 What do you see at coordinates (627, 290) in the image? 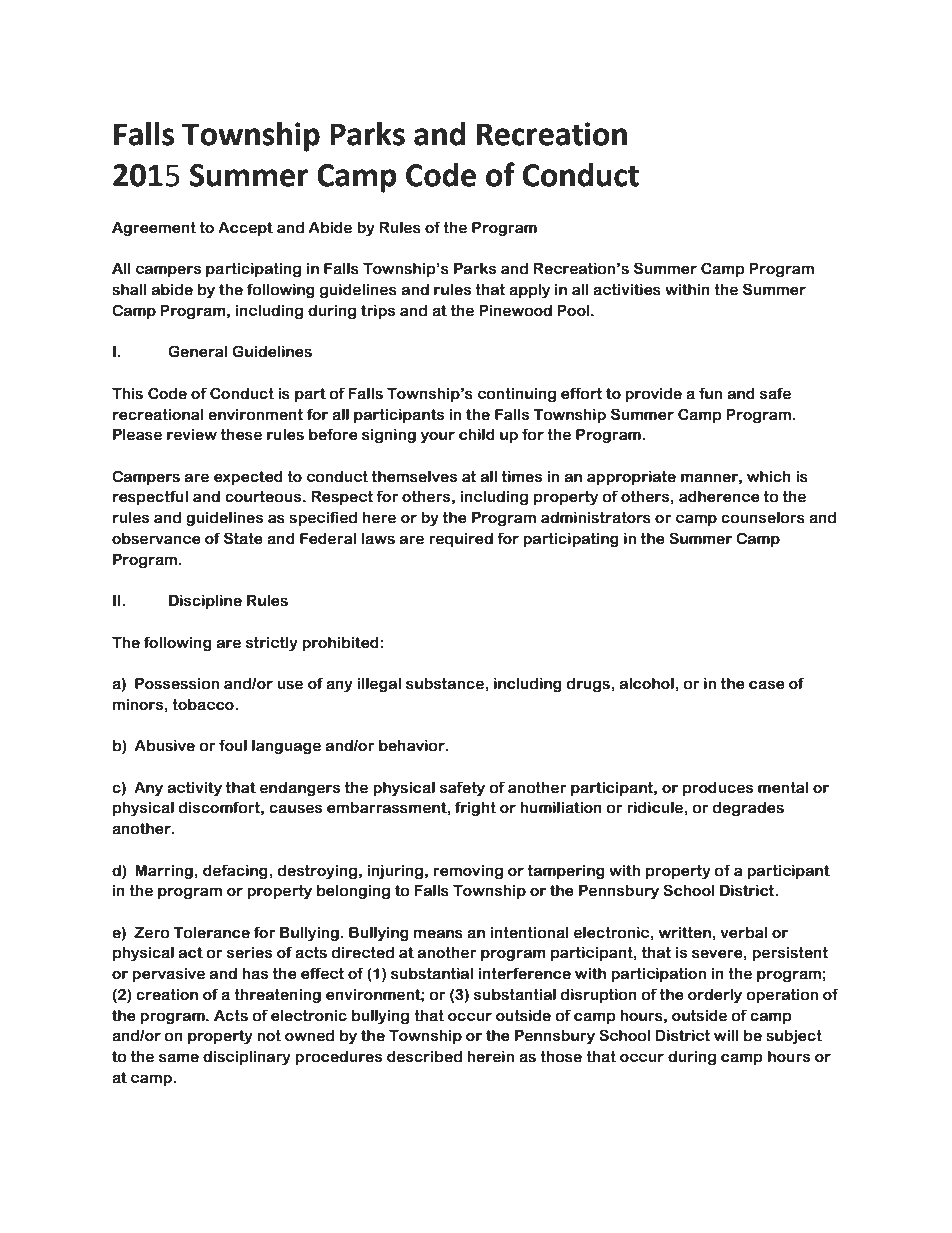
I see `activities` at bounding box center [627, 290].
